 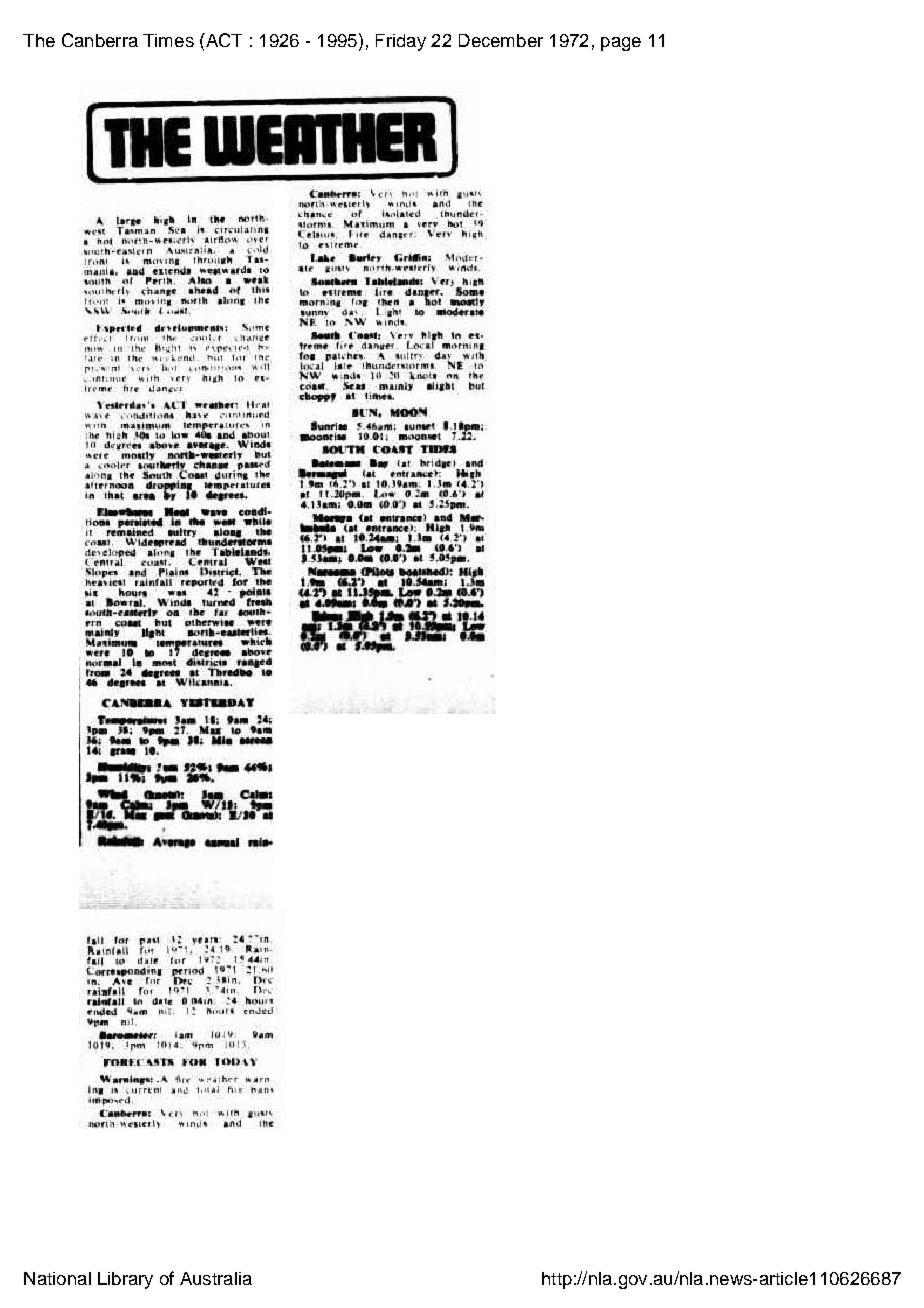 I want to click on large, so click(x=129, y=220).
